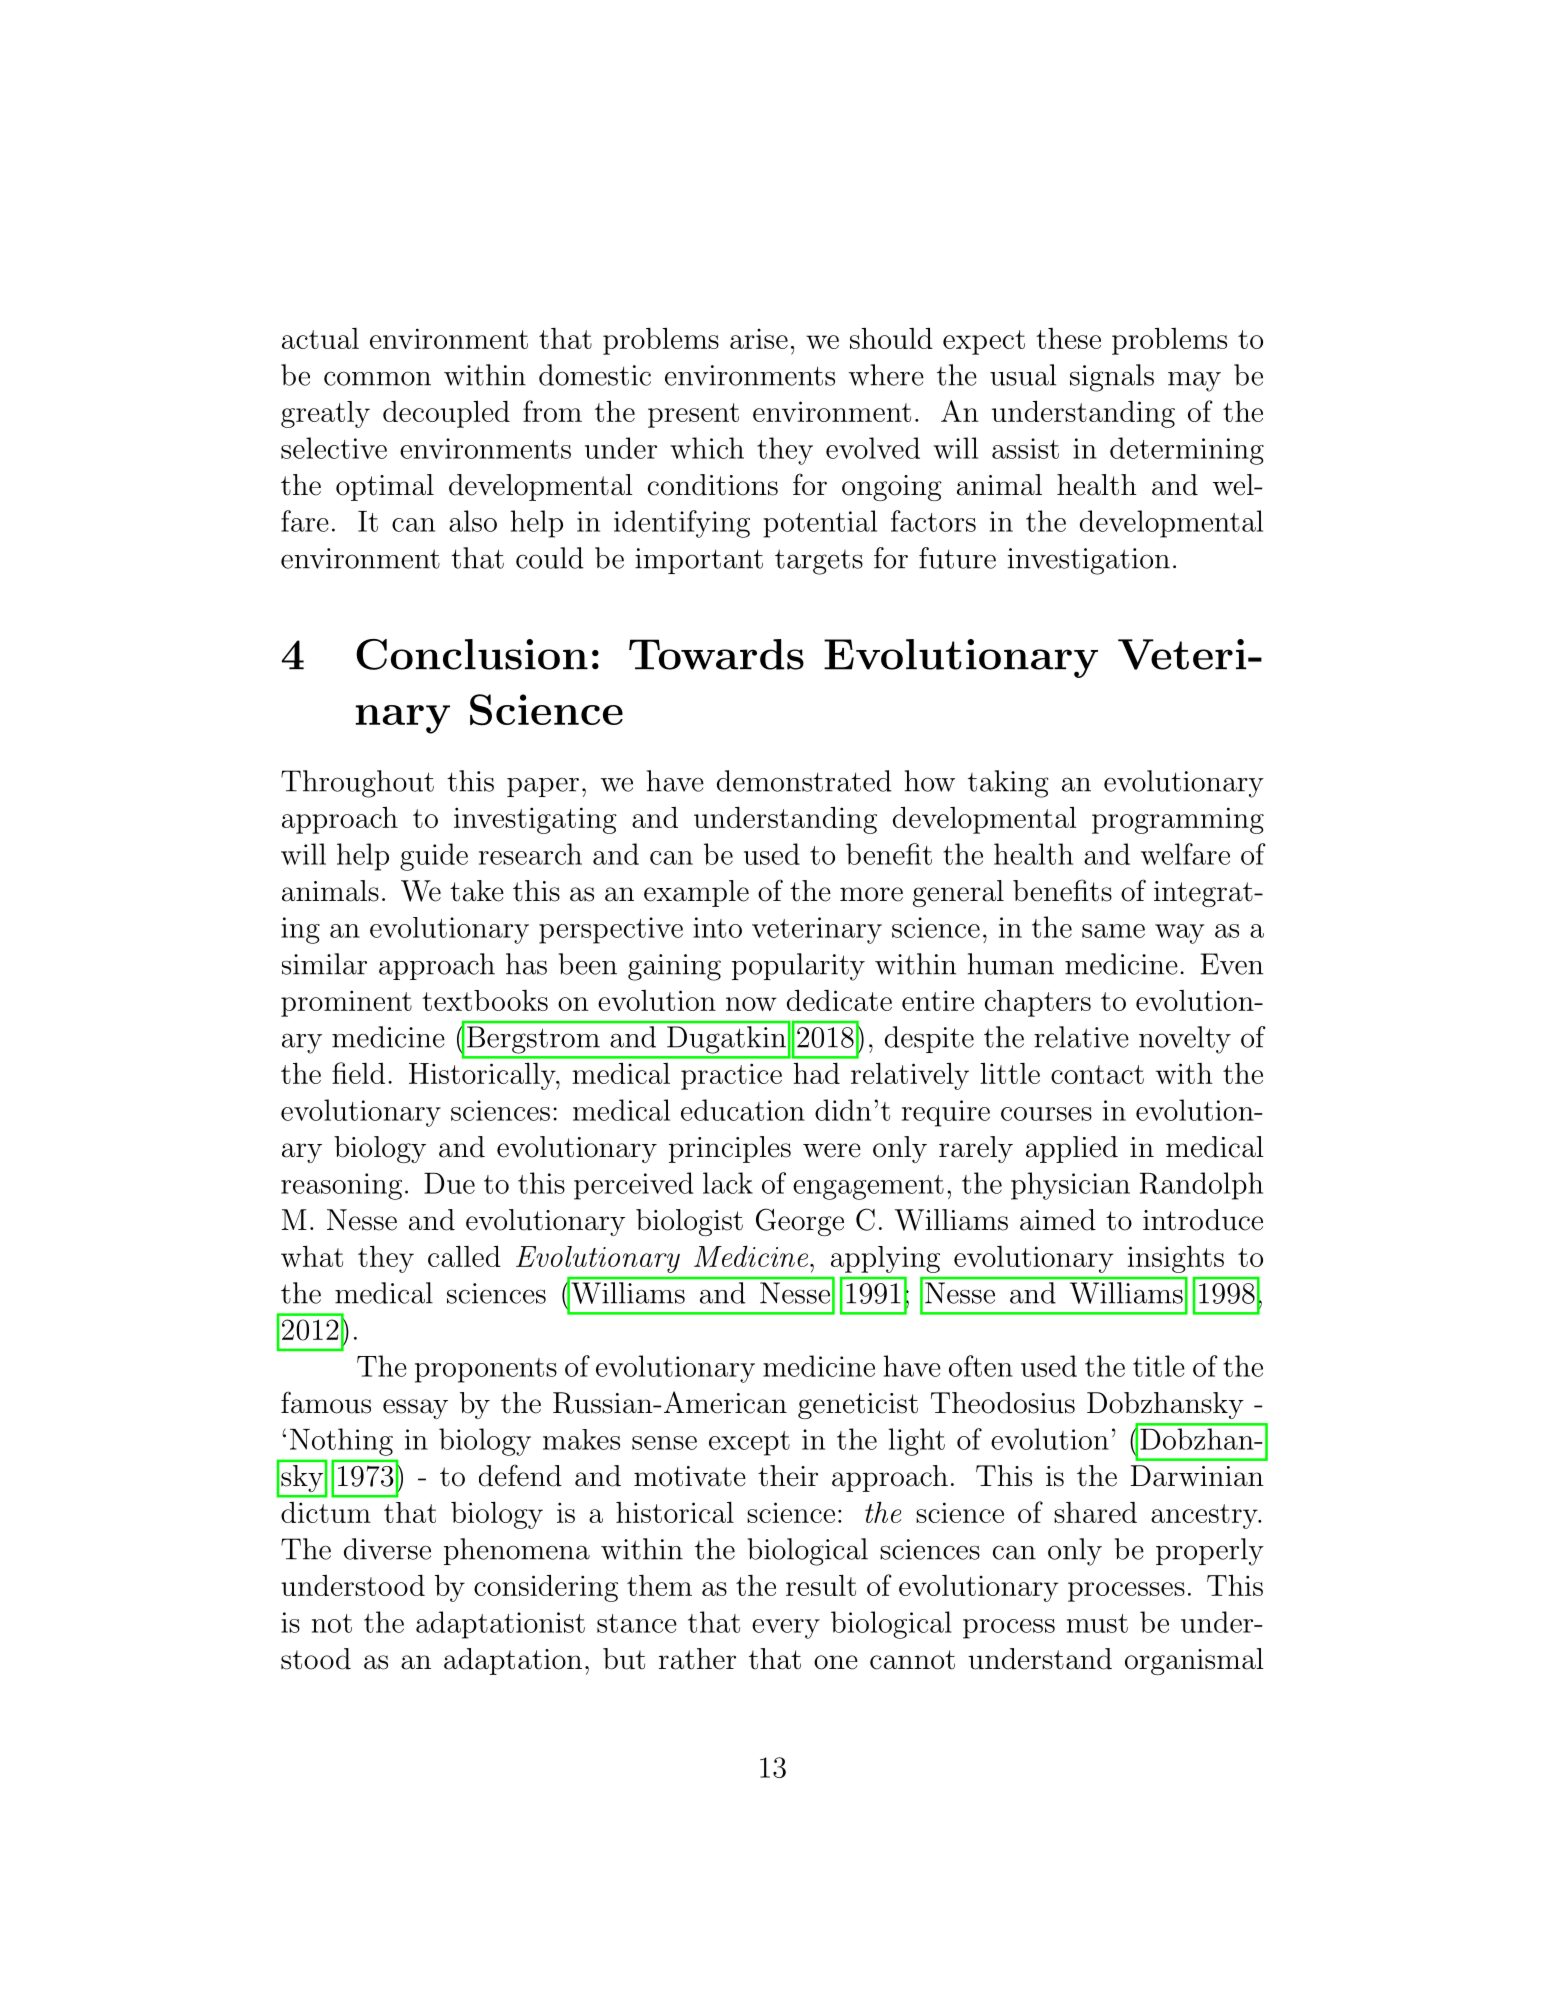  Describe the element at coordinates (1112, 378) in the document. I see `signals` at that location.
